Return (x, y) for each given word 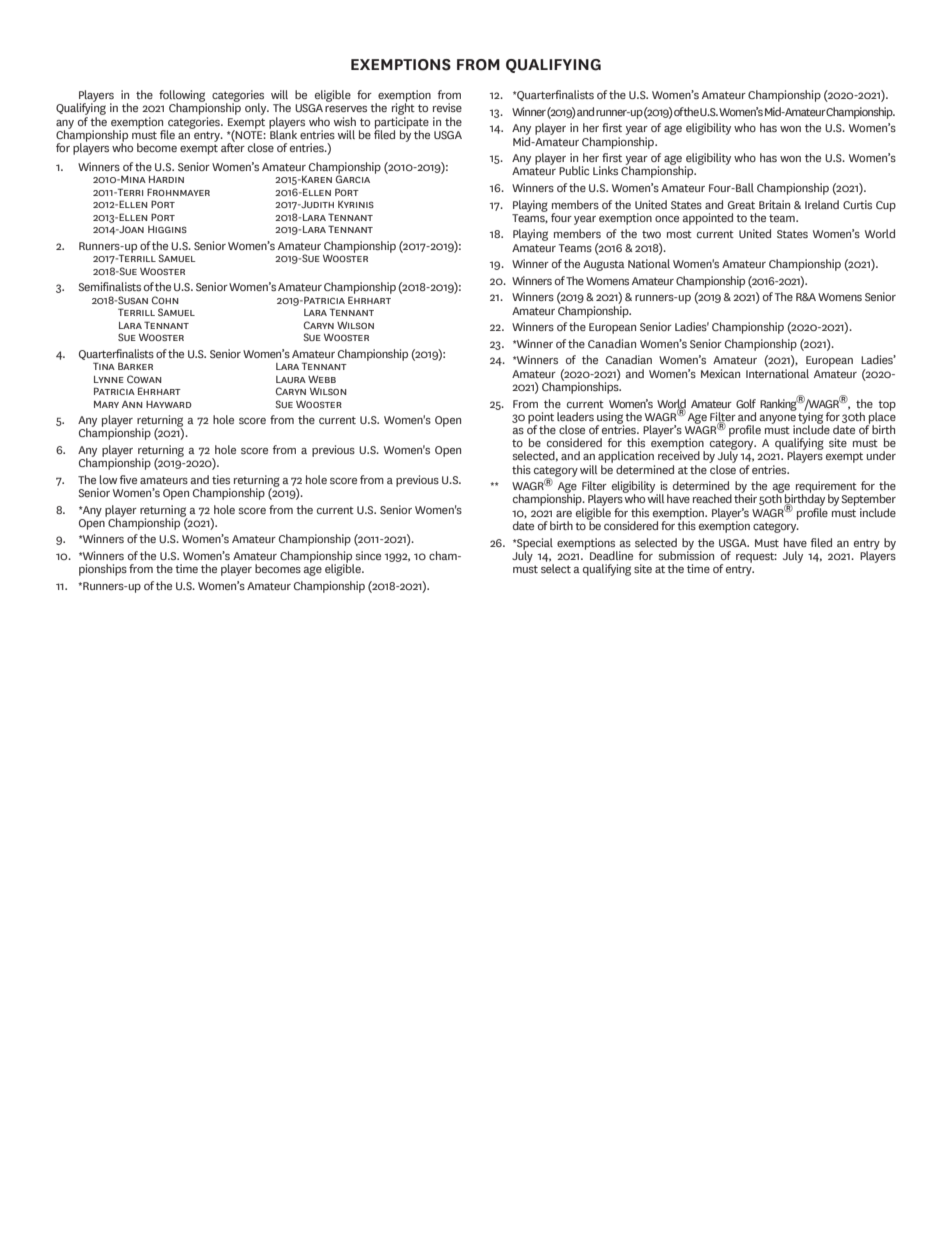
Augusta (603, 265)
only (257, 109)
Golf (746, 403)
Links (605, 170)
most (679, 234)
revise (447, 107)
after (233, 146)
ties (221, 479)
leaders (575, 416)
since (368, 555)
